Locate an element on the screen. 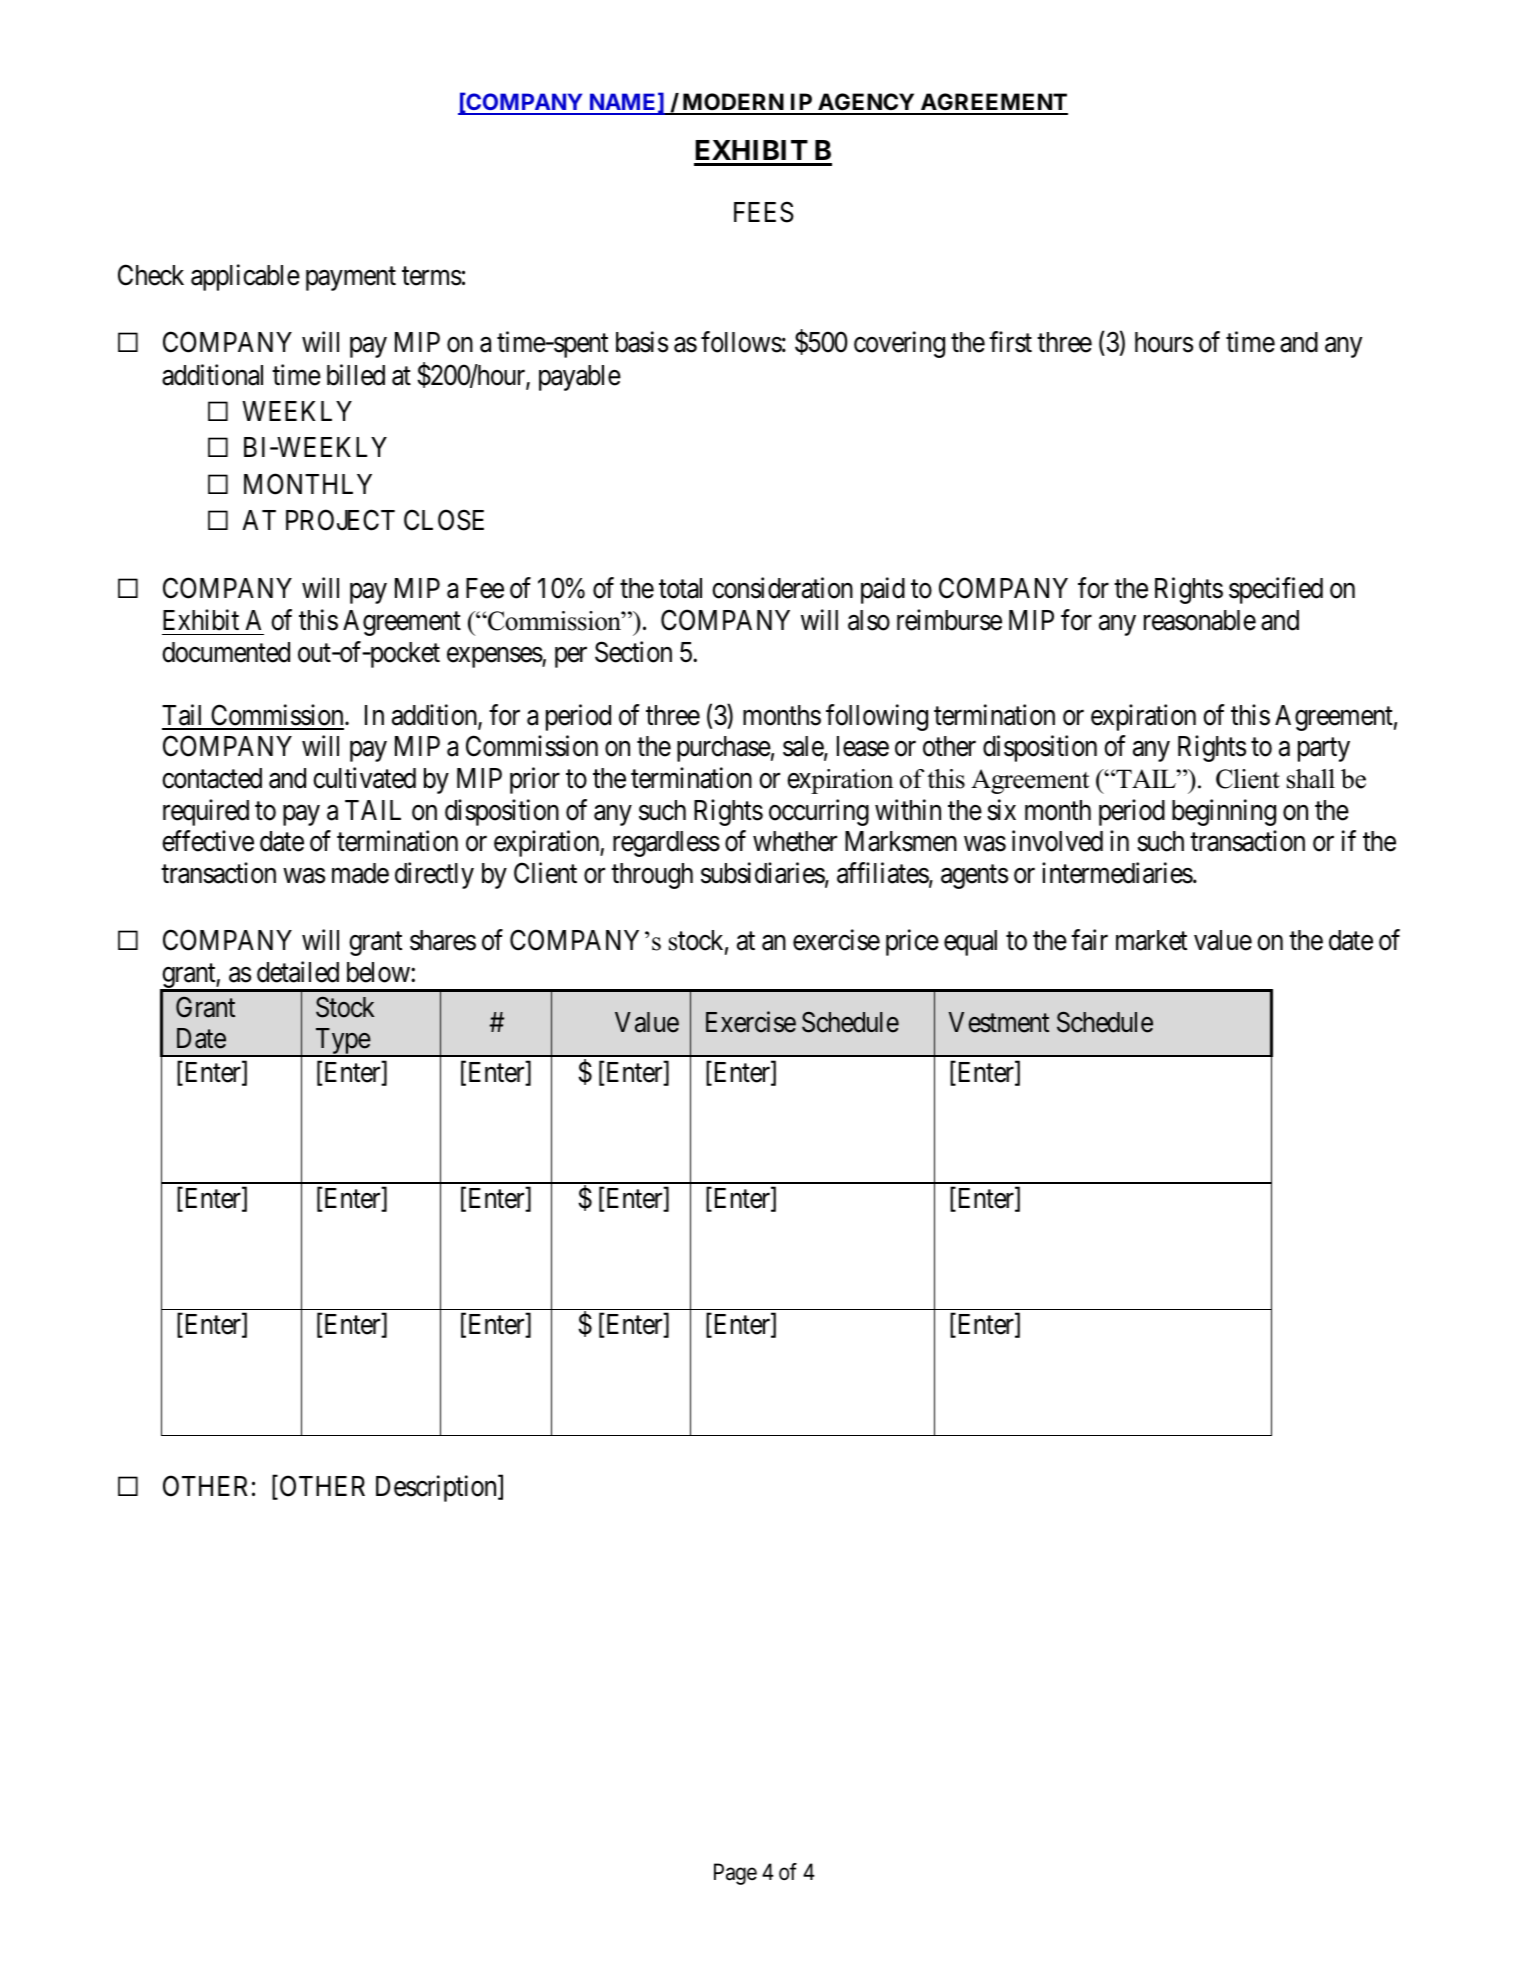 The height and width of the screenshot is (1975, 1526). required is located at coordinates (206, 812).
